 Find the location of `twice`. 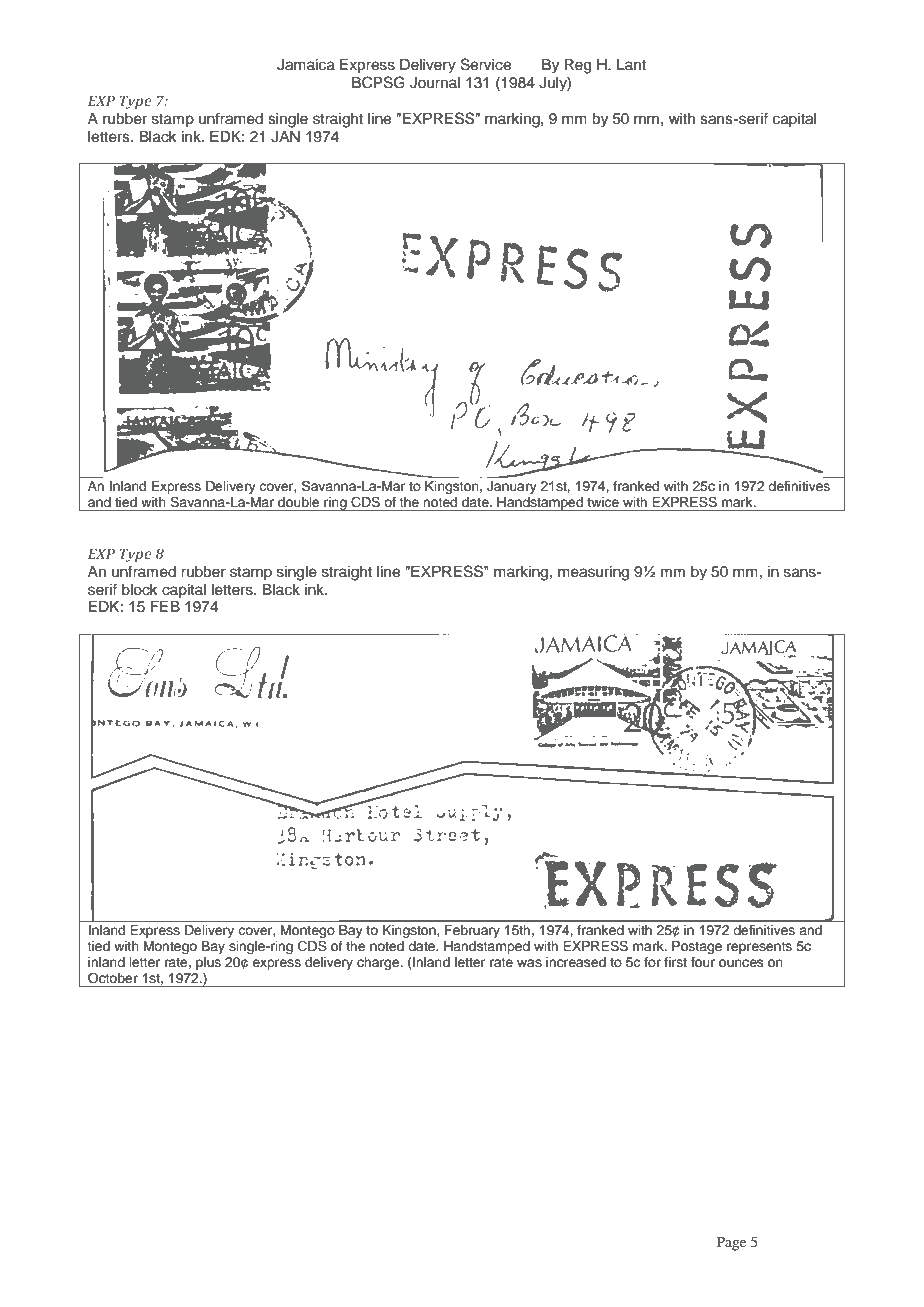

twice is located at coordinates (603, 502).
